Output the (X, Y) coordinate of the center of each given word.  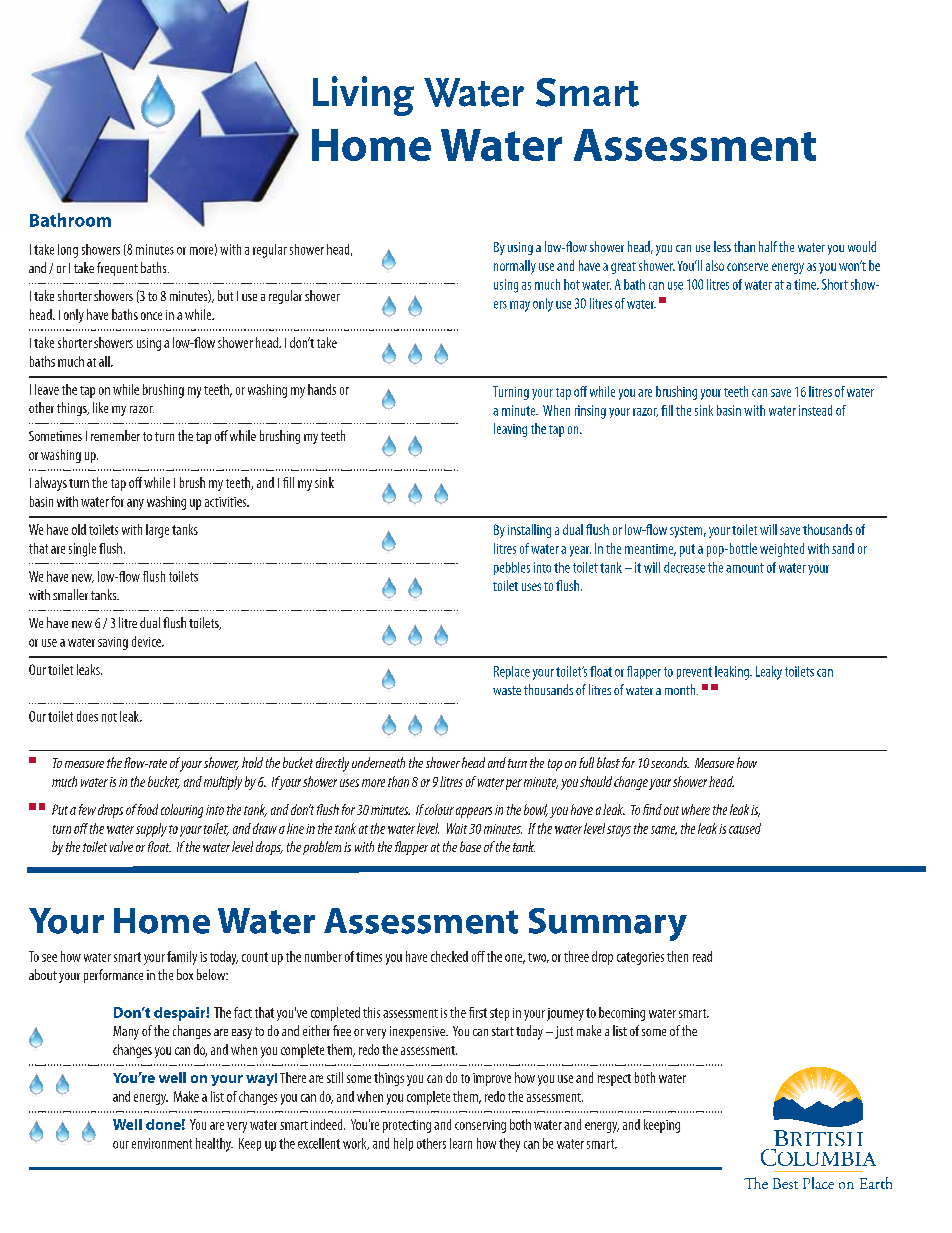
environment (162, 1143)
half (768, 246)
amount (745, 568)
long (68, 251)
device (147, 641)
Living (363, 96)
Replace (512, 672)
